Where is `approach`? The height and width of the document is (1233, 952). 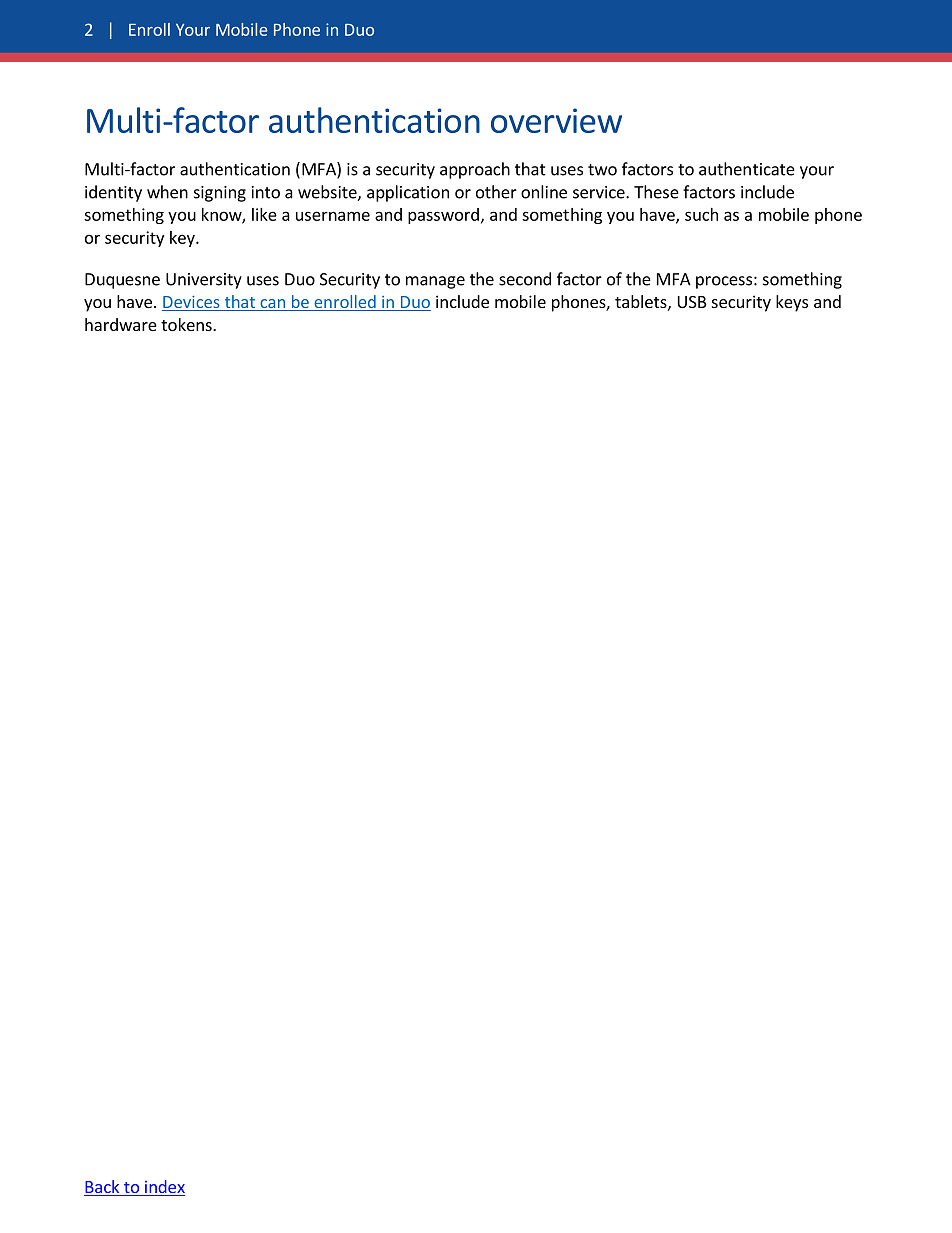
approach is located at coordinates (475, 170).
